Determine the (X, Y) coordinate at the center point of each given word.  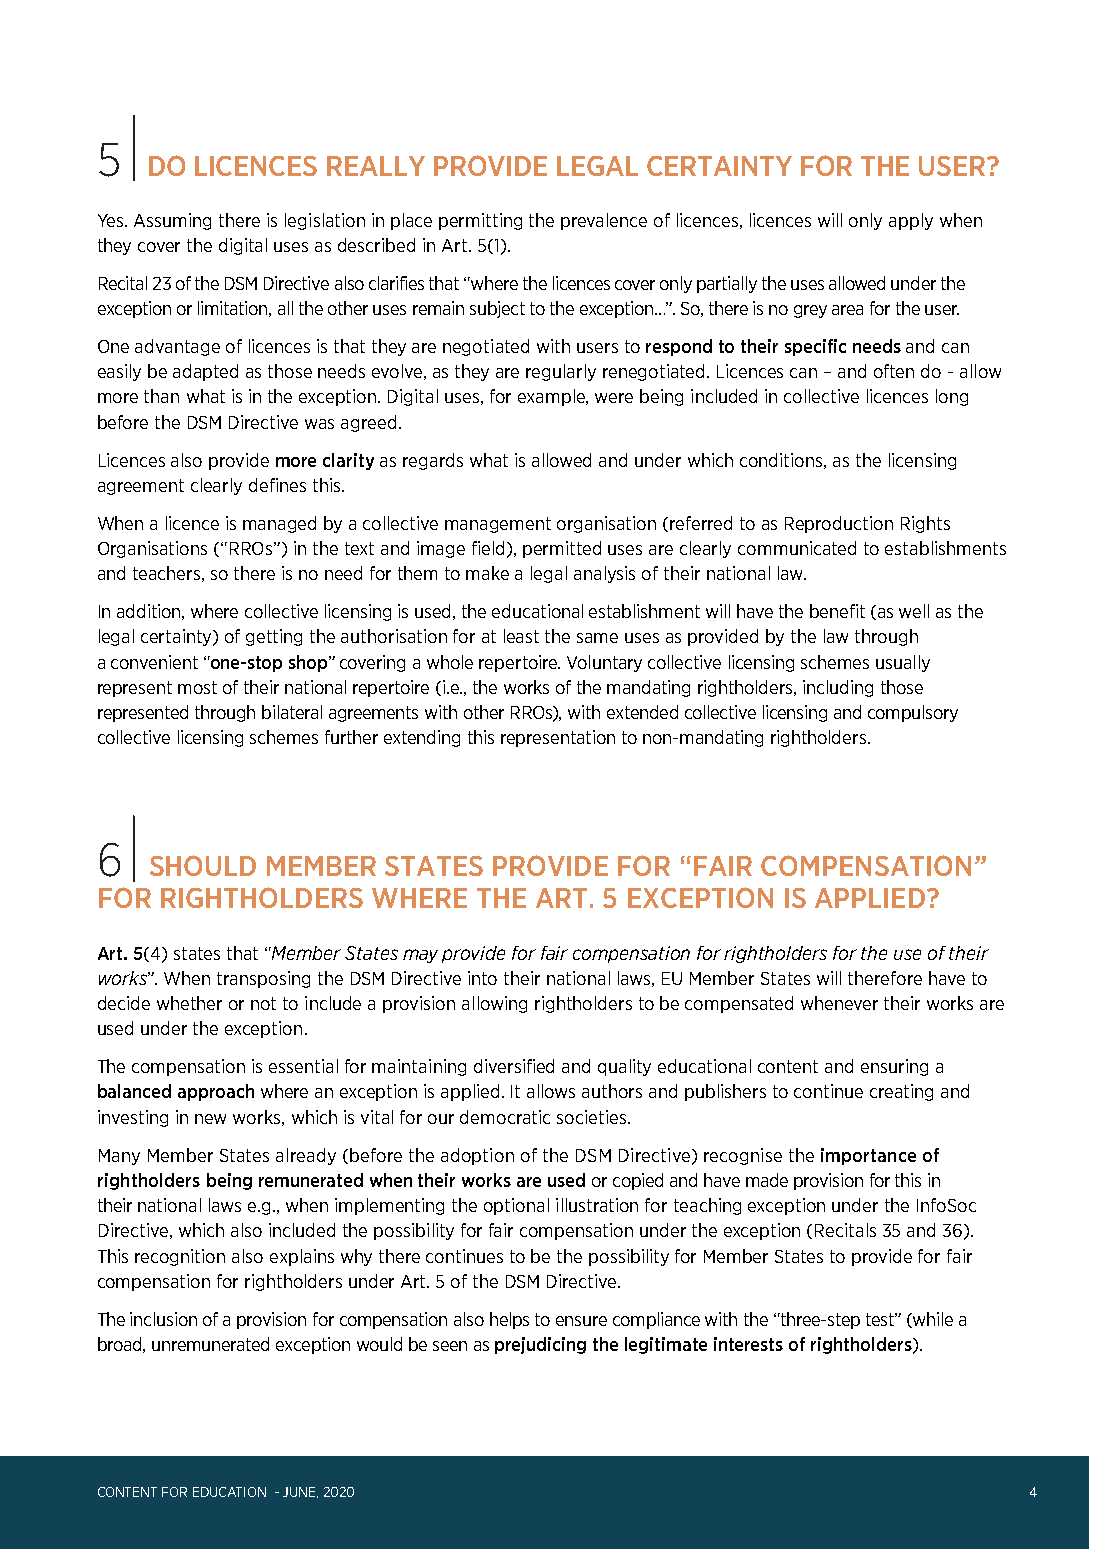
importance (868, 1156)
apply (911, 221)
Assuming (172, 221)
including (838, 688)
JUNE (300, 1492)
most (197, 687)
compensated (739, 1004)
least (521, 636)
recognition (180, 1257)
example (553, 397)
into (482, 978)
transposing (263, 979)
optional (516, 1206)
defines (277, 485)
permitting (480, 221)
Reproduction (839, 524)
